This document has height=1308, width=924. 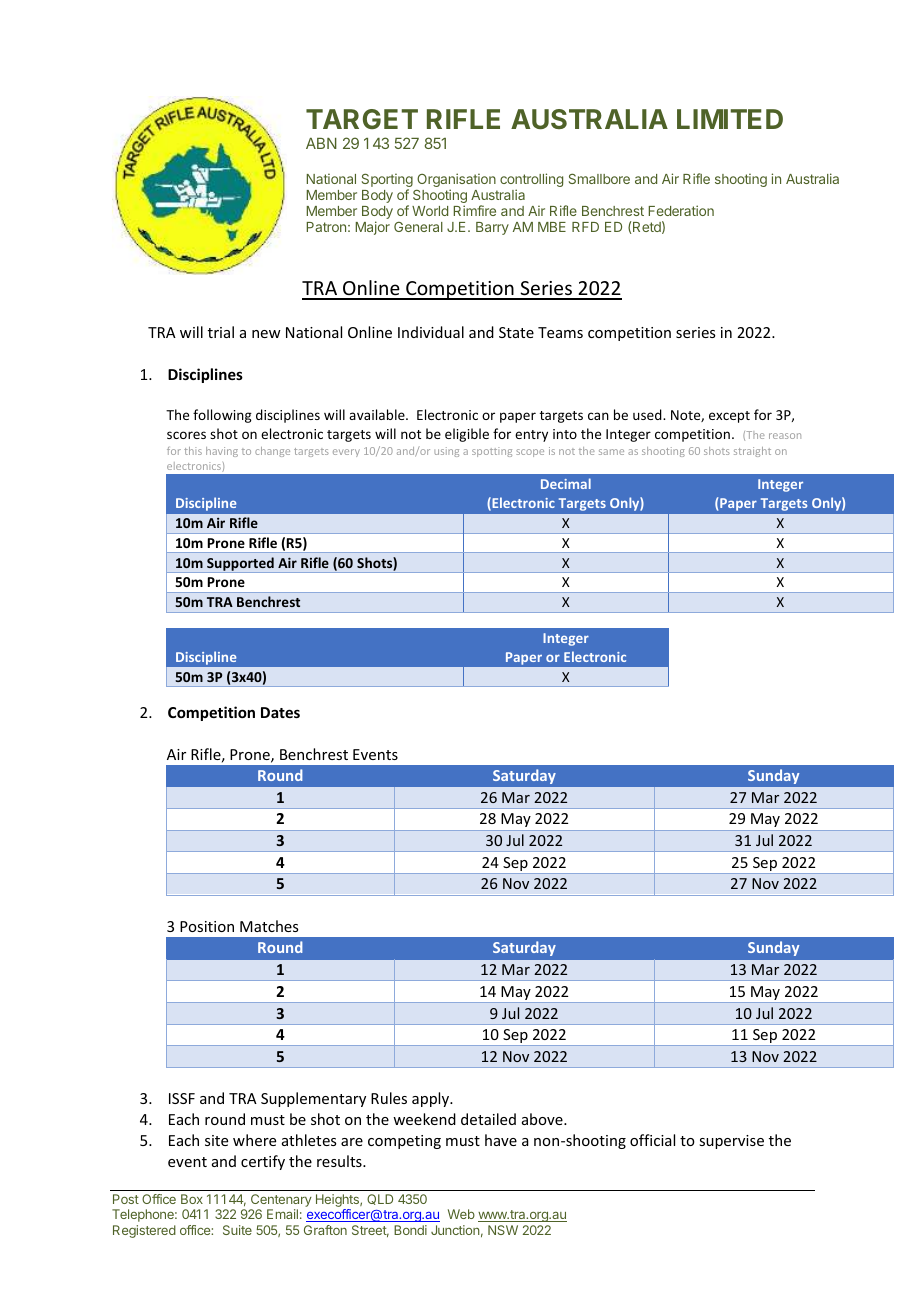 What do you see at coordinates (321, 143) in the document?
I see `ABN` at bounding box center [321, 143].
